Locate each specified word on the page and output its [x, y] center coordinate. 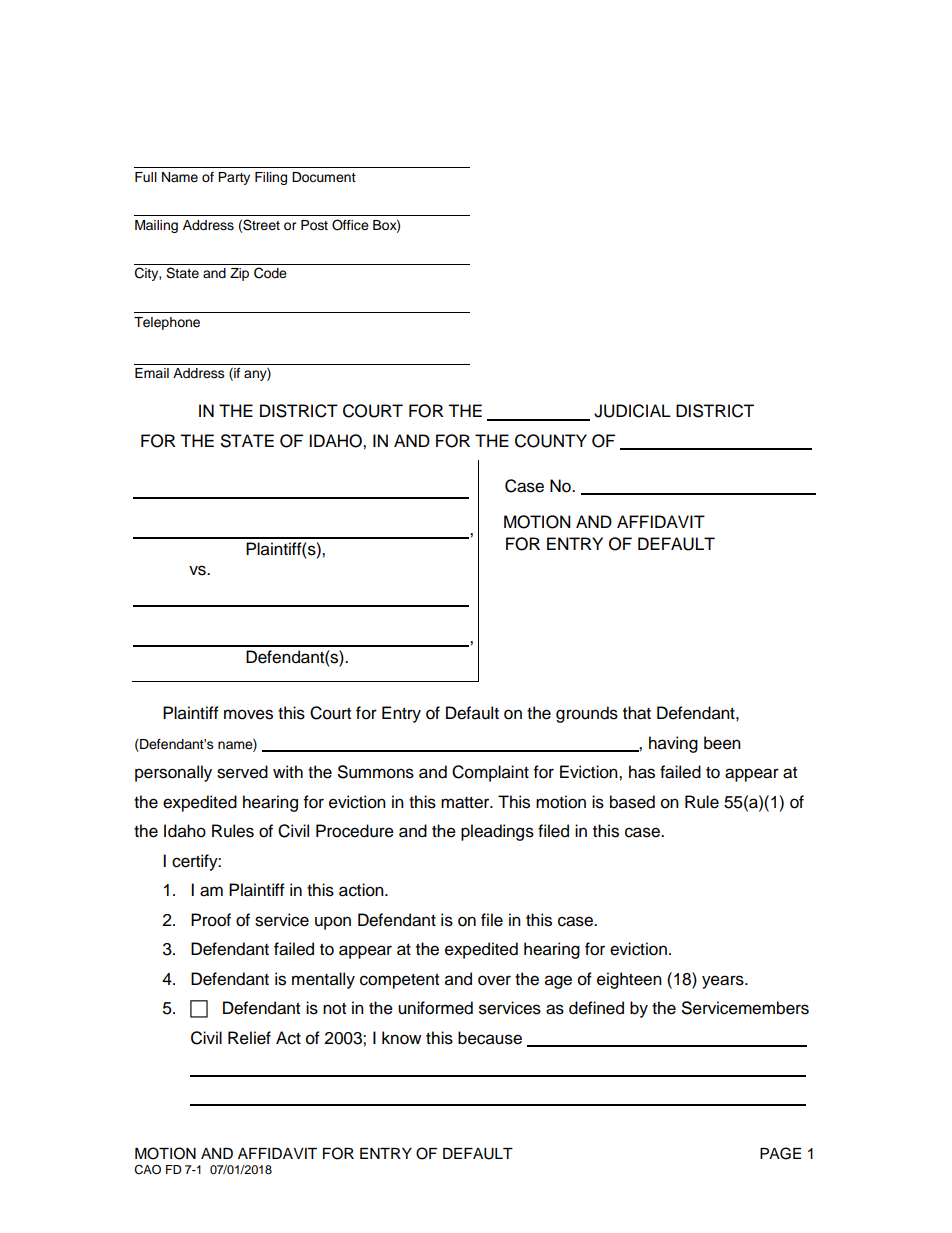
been [722, 743]
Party [234, 178]
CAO [147, 1170]
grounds [587, 714]
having [673, 744]
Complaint [490, 773]
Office [350, 225]
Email [152, 373]
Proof [211, 920]
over [494, 980]
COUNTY [551, 441]
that [637, 713]
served [242, 772]
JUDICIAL [632, 411]
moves [248, 714]
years [724, 982]
